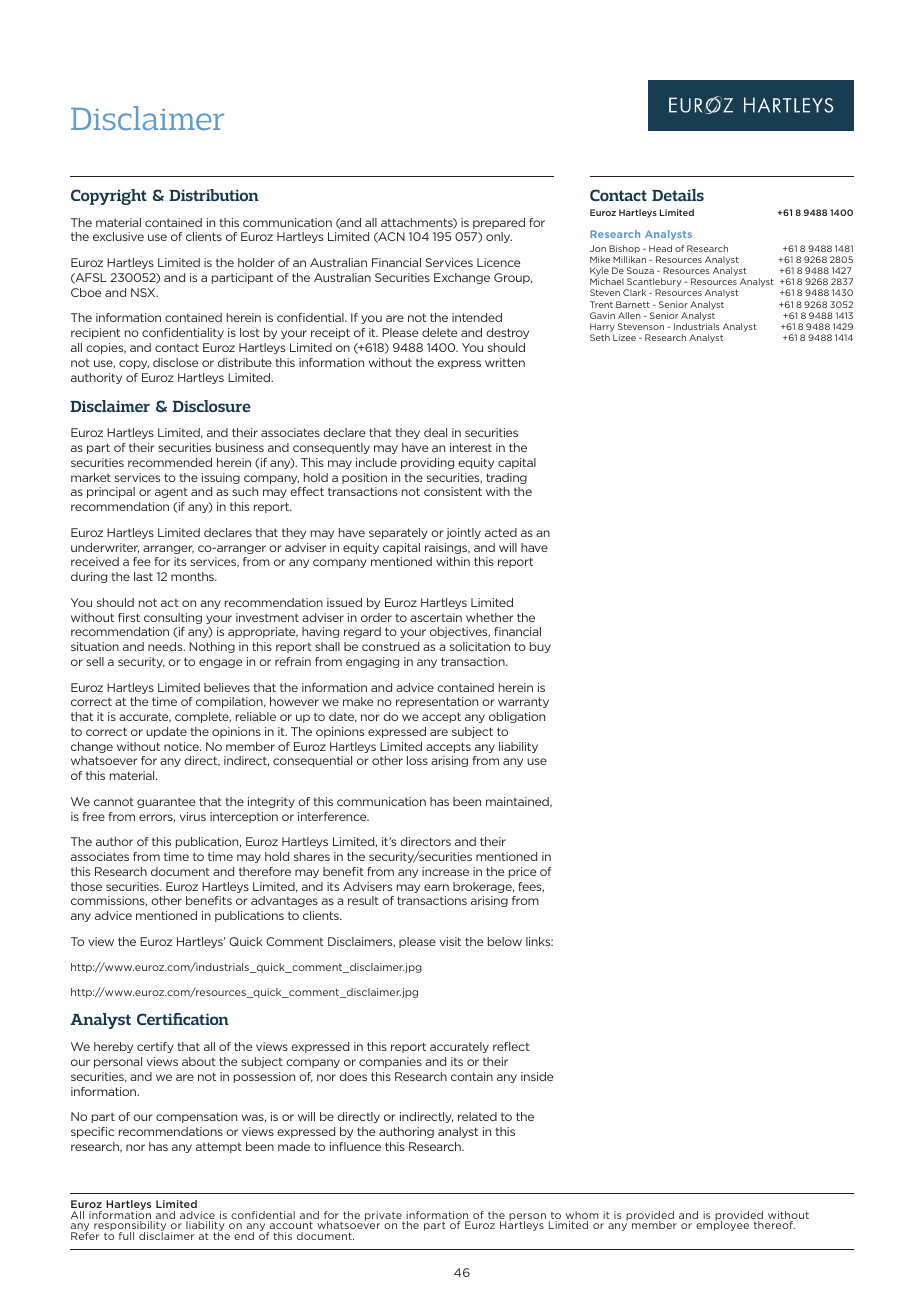 The image size is (924, 1308). What do you see at coordinates (660, 248) in the screenshot?
I see `Head` at bounding box center [660, 248].
